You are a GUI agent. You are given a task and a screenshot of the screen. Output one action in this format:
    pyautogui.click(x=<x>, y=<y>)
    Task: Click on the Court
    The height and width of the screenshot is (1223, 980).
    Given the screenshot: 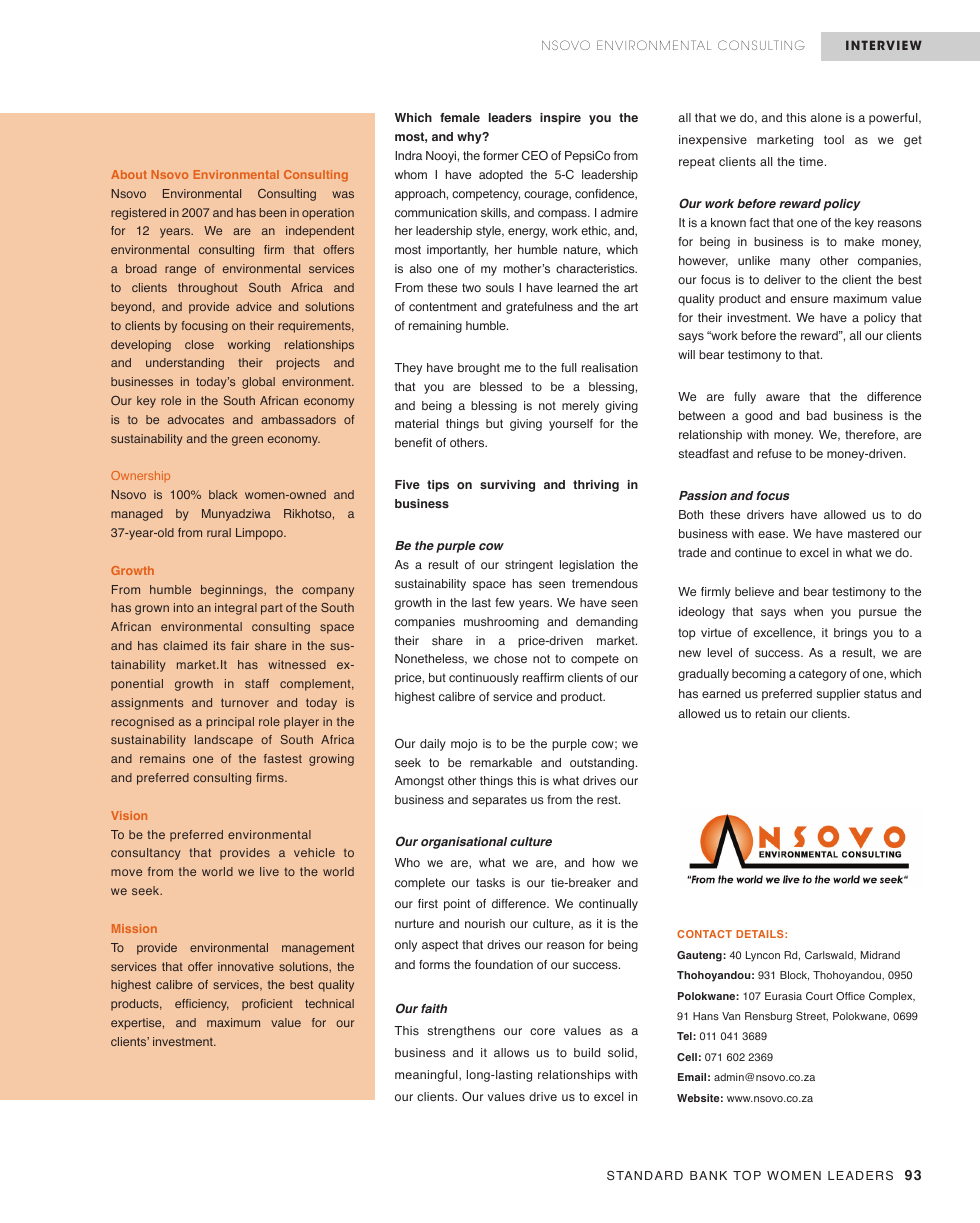 What is the action you would take?
    pyautogui.click(x=819, y=996)
